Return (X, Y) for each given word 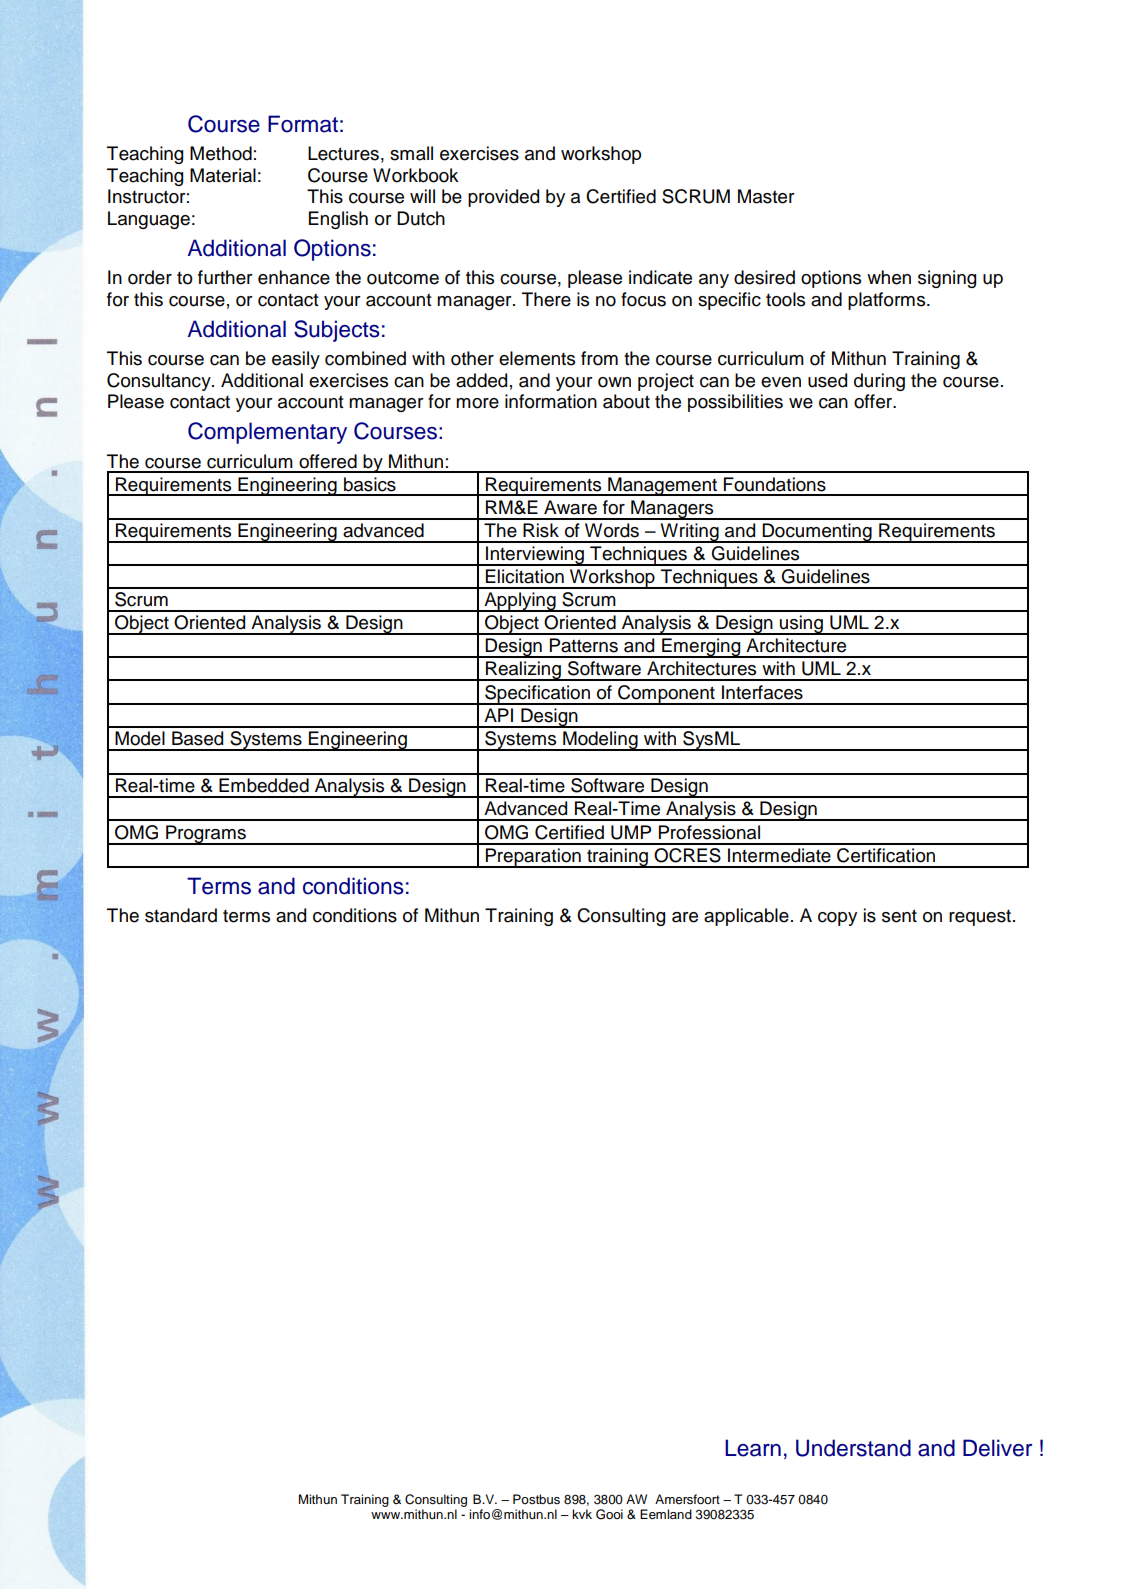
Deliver (997, 1448)
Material (223, 175)
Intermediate (779, 855)
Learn (753, 1448)
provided (503, 198)
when (889, 277)
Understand (853, 1448)
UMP (631, 832)
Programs (206, 835)
